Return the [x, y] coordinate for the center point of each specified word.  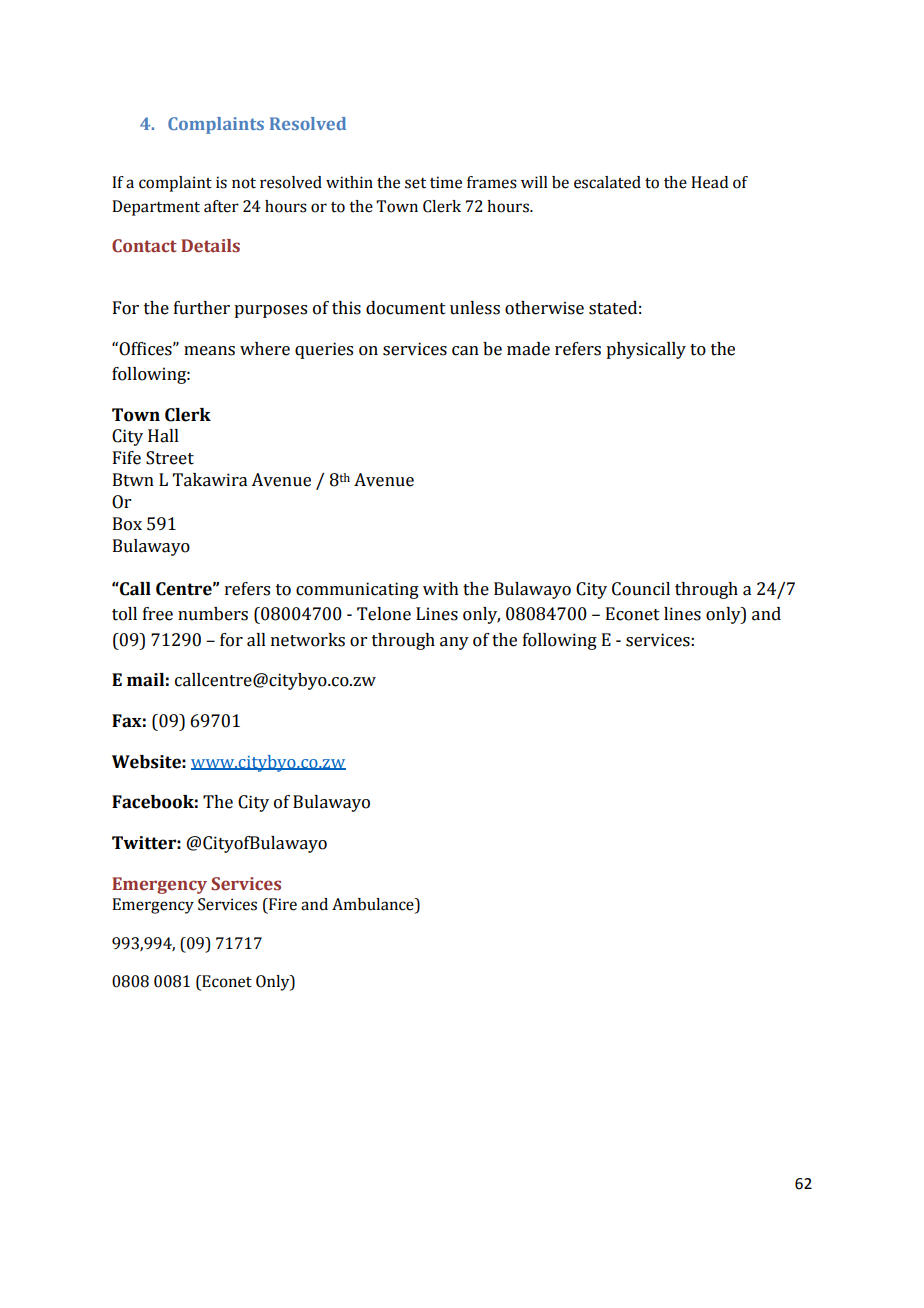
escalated [607, 182]
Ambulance [374, 905]
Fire [282, 905]
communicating [357, 590]
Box [127, 524]
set [415, 183]
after [221, 206]
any [454, 643]
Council [641, 589]
